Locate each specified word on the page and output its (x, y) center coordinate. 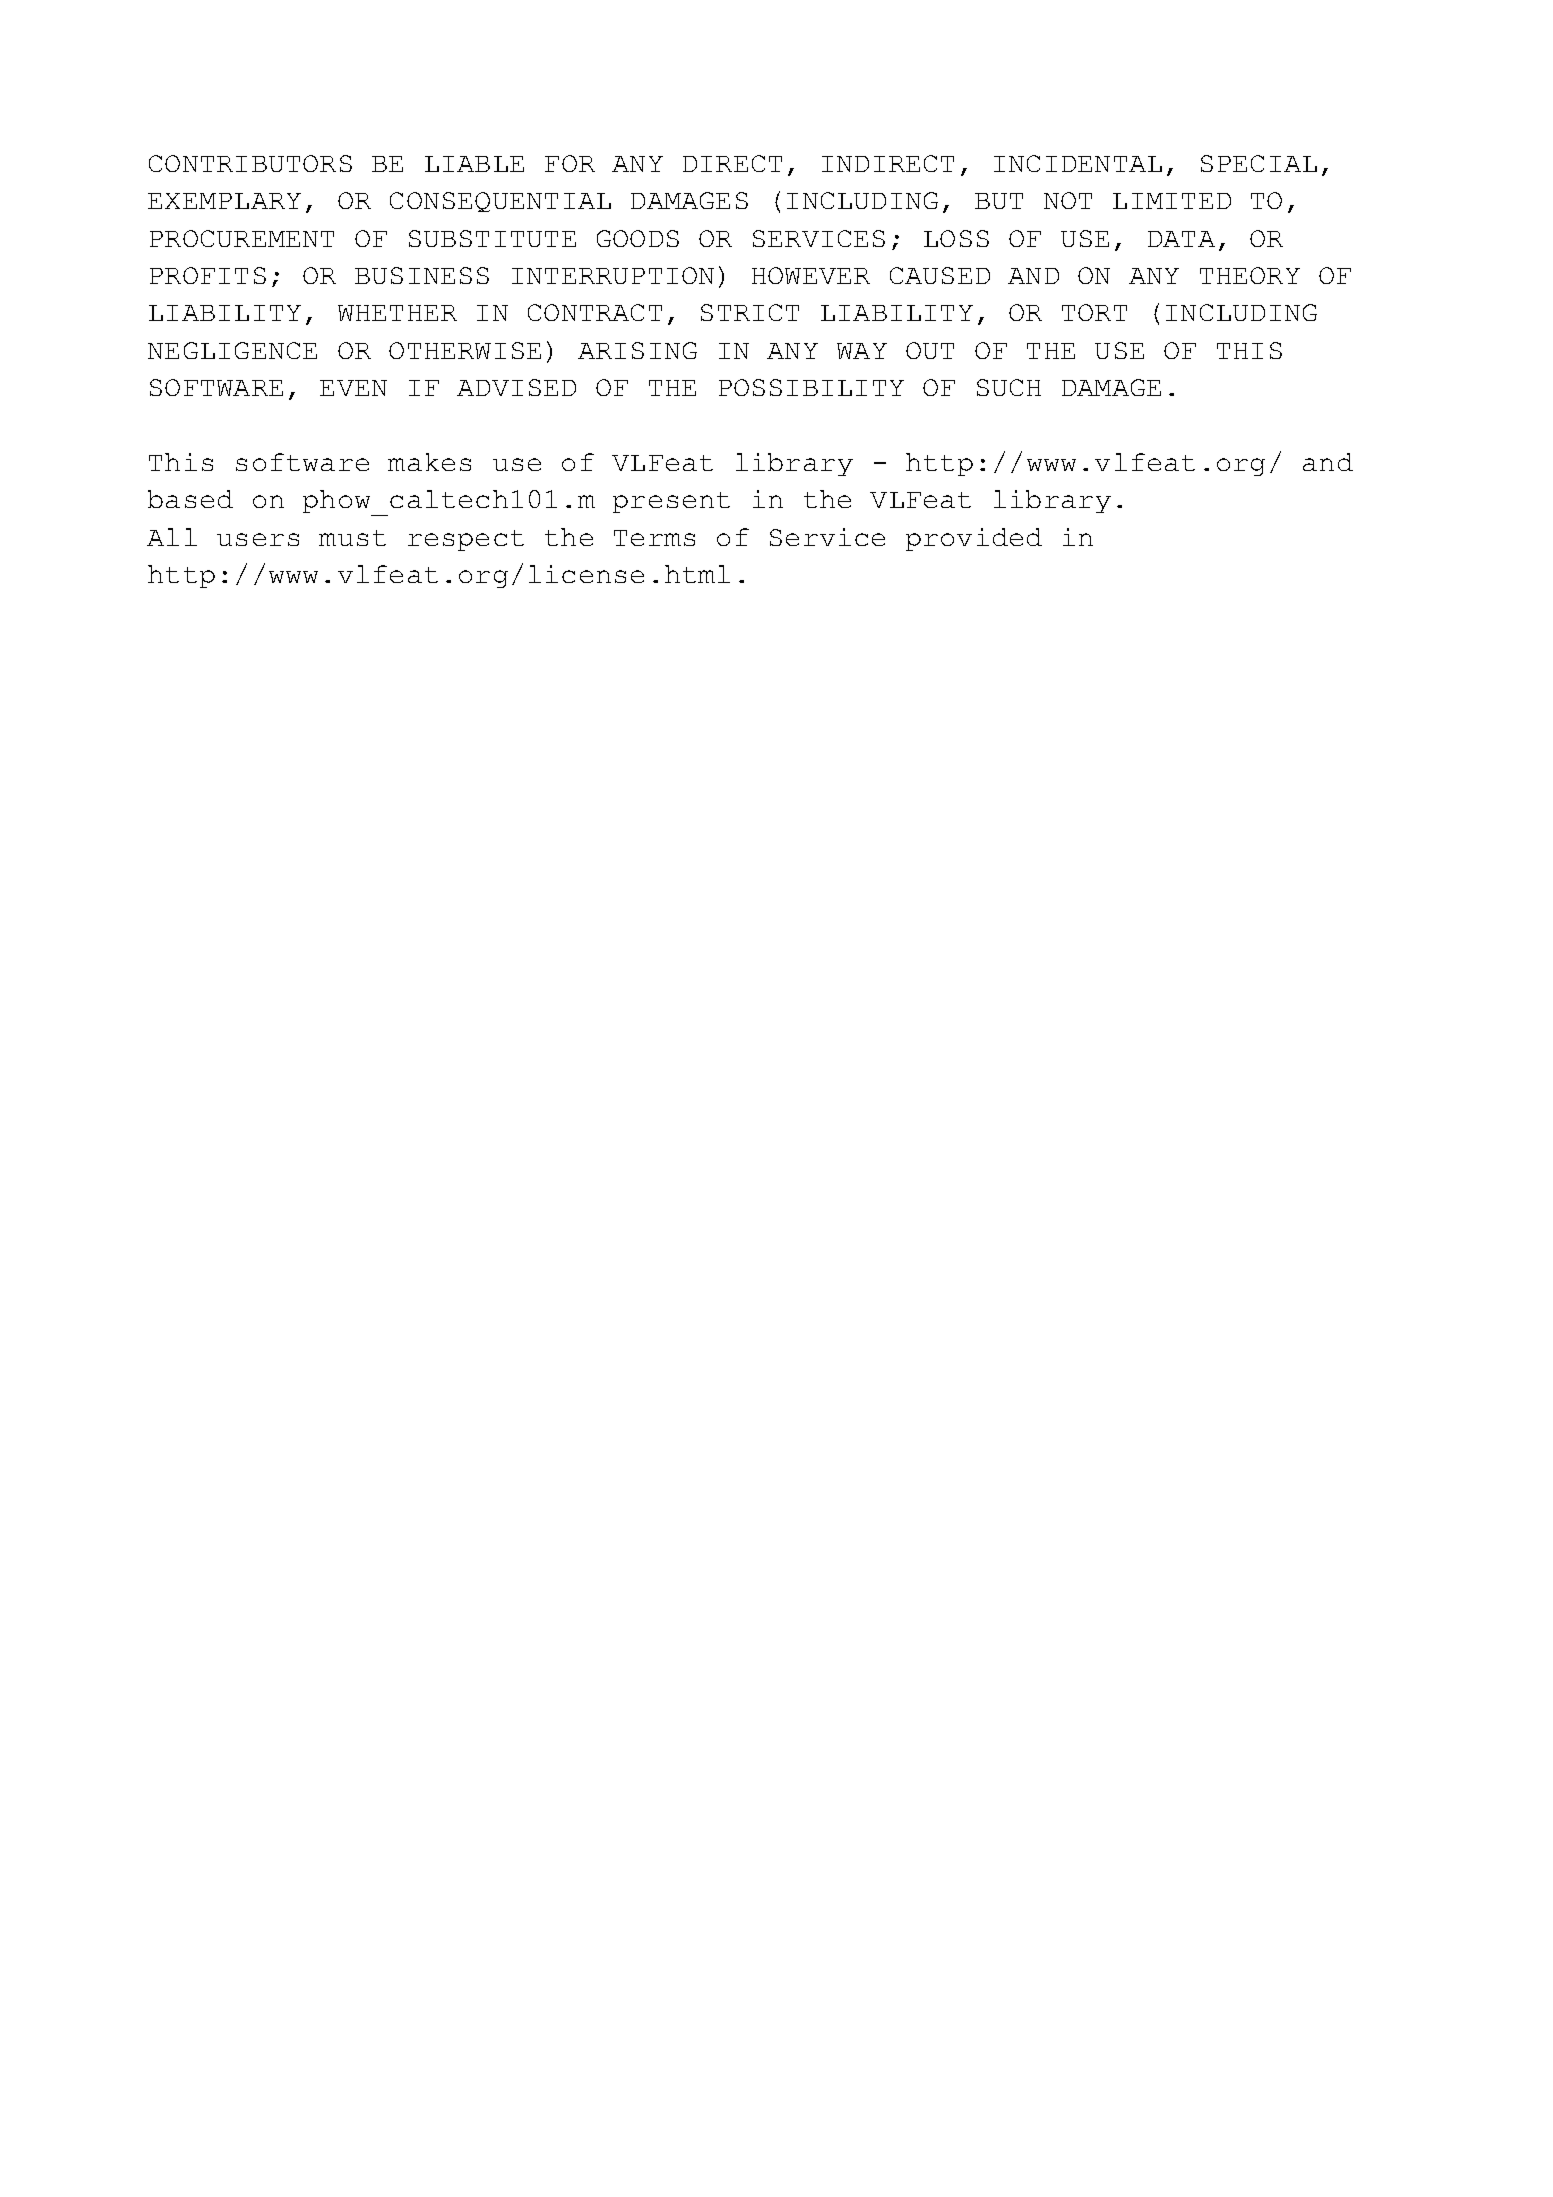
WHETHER (397, 313)
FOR (570, 163)
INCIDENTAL (1078, 163)
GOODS (638, 238)
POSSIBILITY (811, 387)
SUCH (1009, 387)
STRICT (750, 312)
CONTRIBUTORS (250, 163)
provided (974, 539)
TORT (1094, 312)
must (352, 538)
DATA (1181, 239)
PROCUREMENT (242, 238)
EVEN (353, 388)
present (671, 502)
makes (429, 462)
